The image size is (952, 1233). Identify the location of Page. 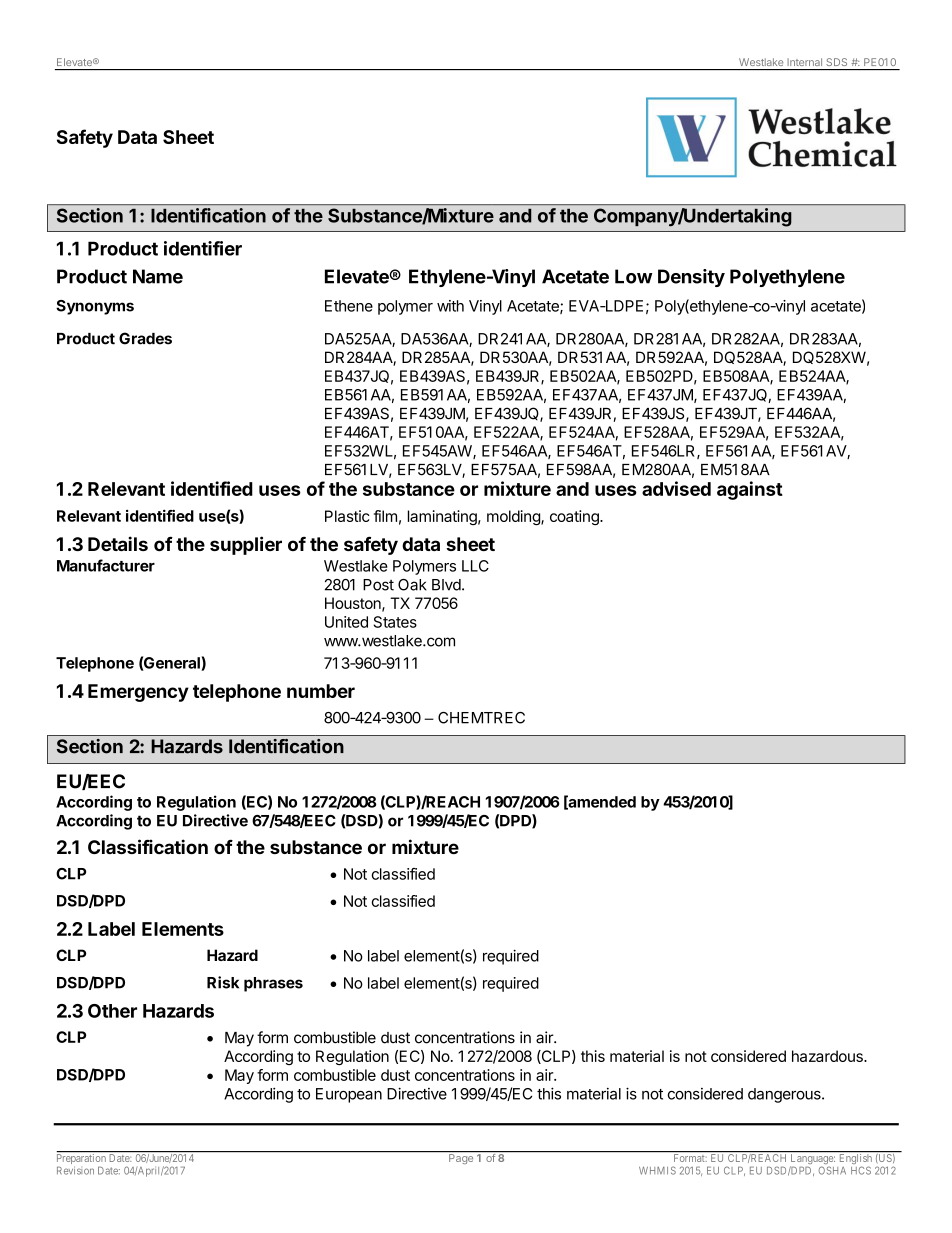
(461, 1158).
